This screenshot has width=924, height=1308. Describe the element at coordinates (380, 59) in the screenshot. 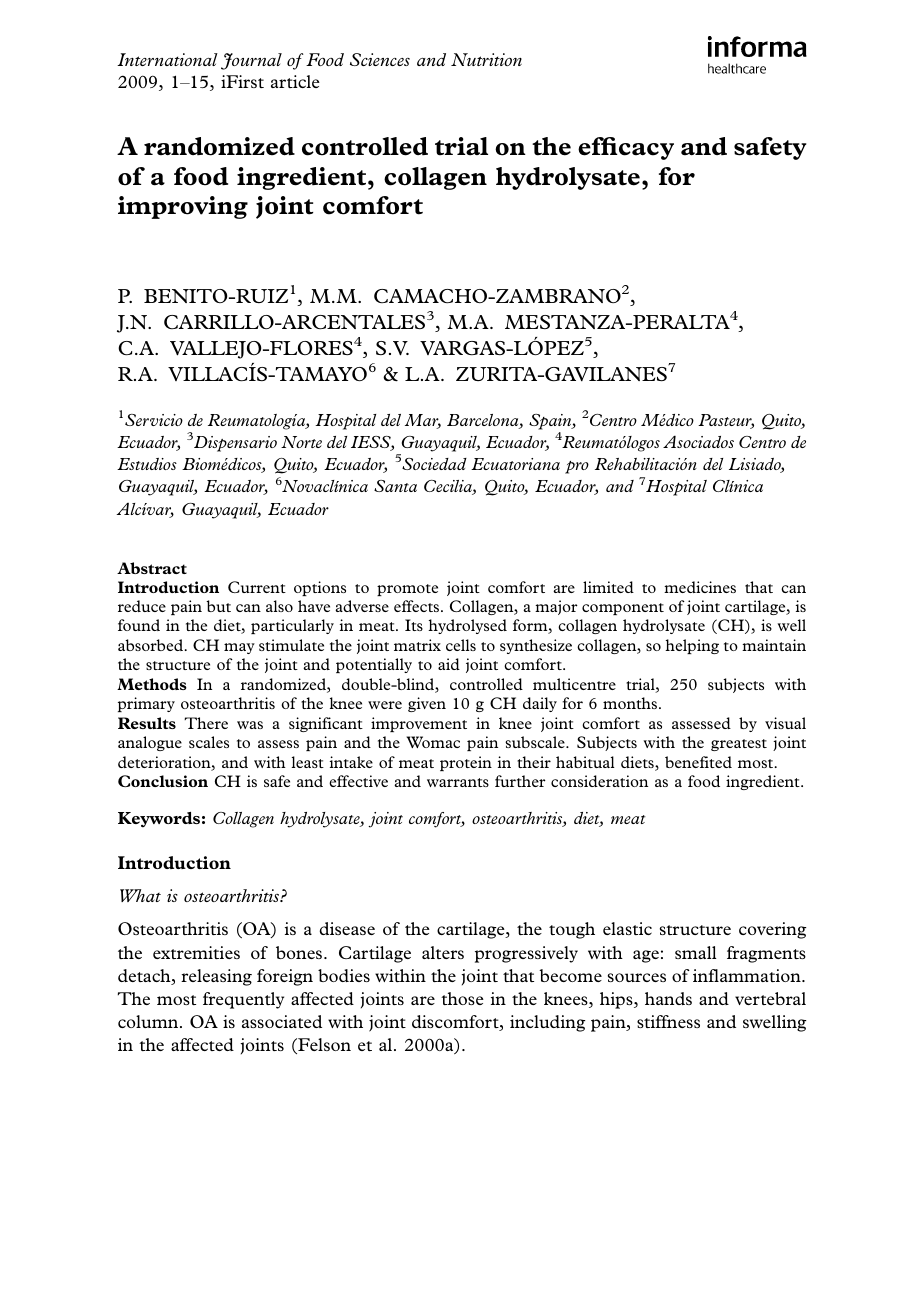

I see `Sciences` at that location.
